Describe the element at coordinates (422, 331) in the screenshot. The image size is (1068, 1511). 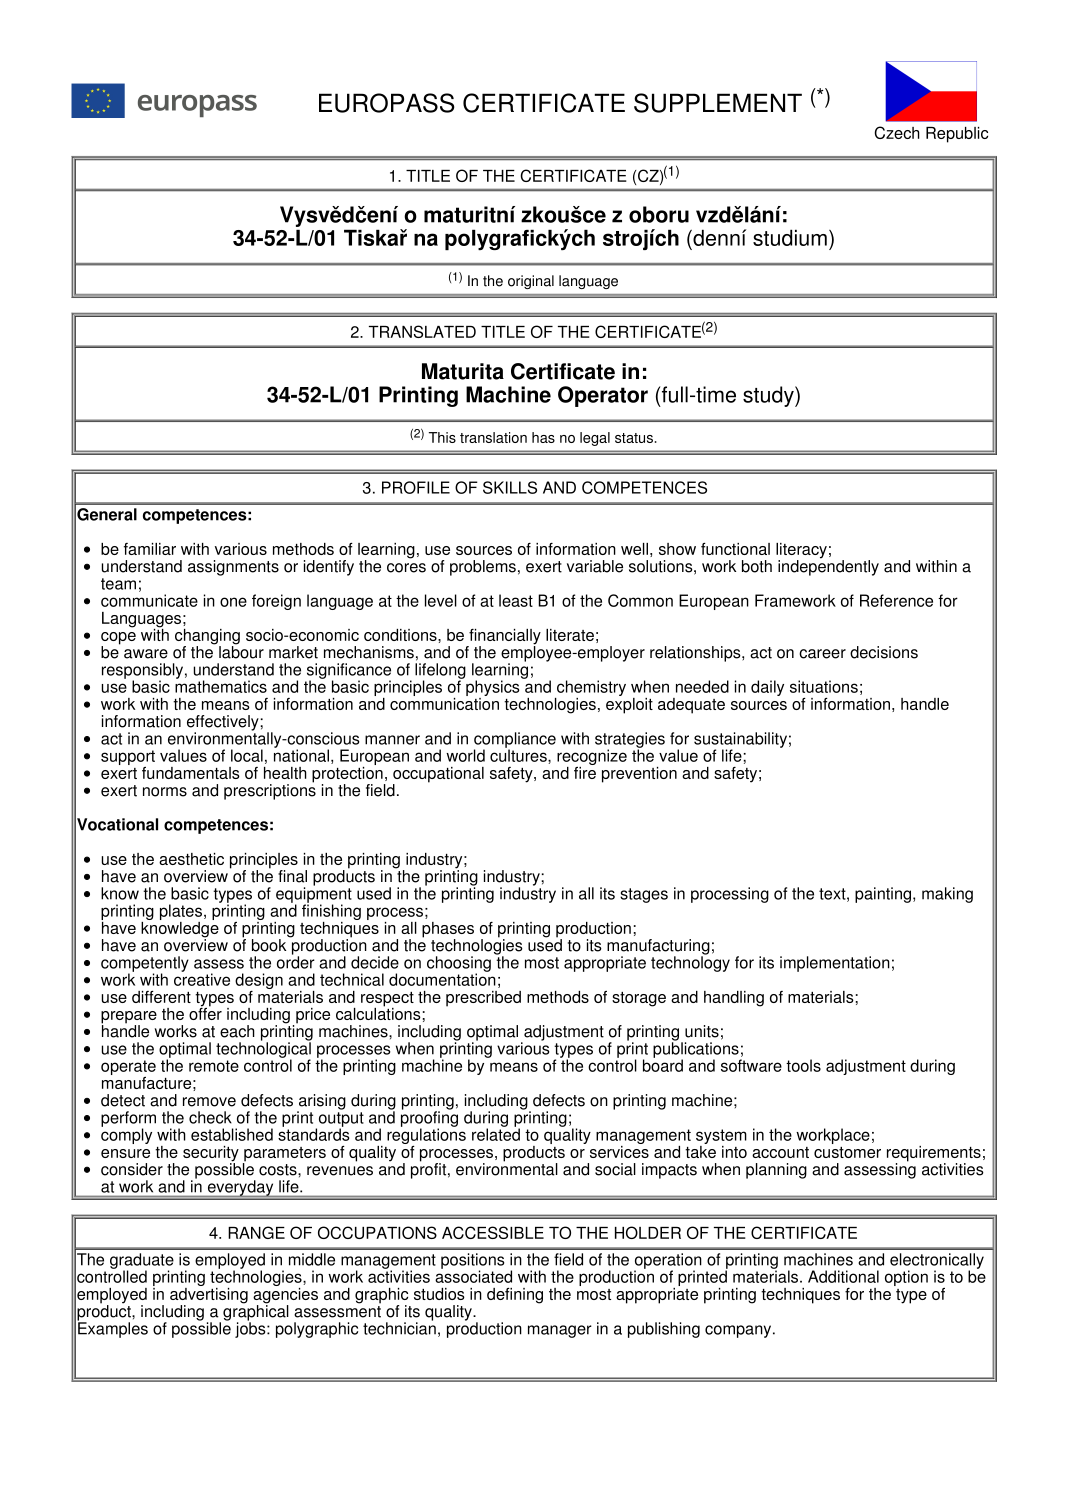
I see `TRANSLATED` at that location.
